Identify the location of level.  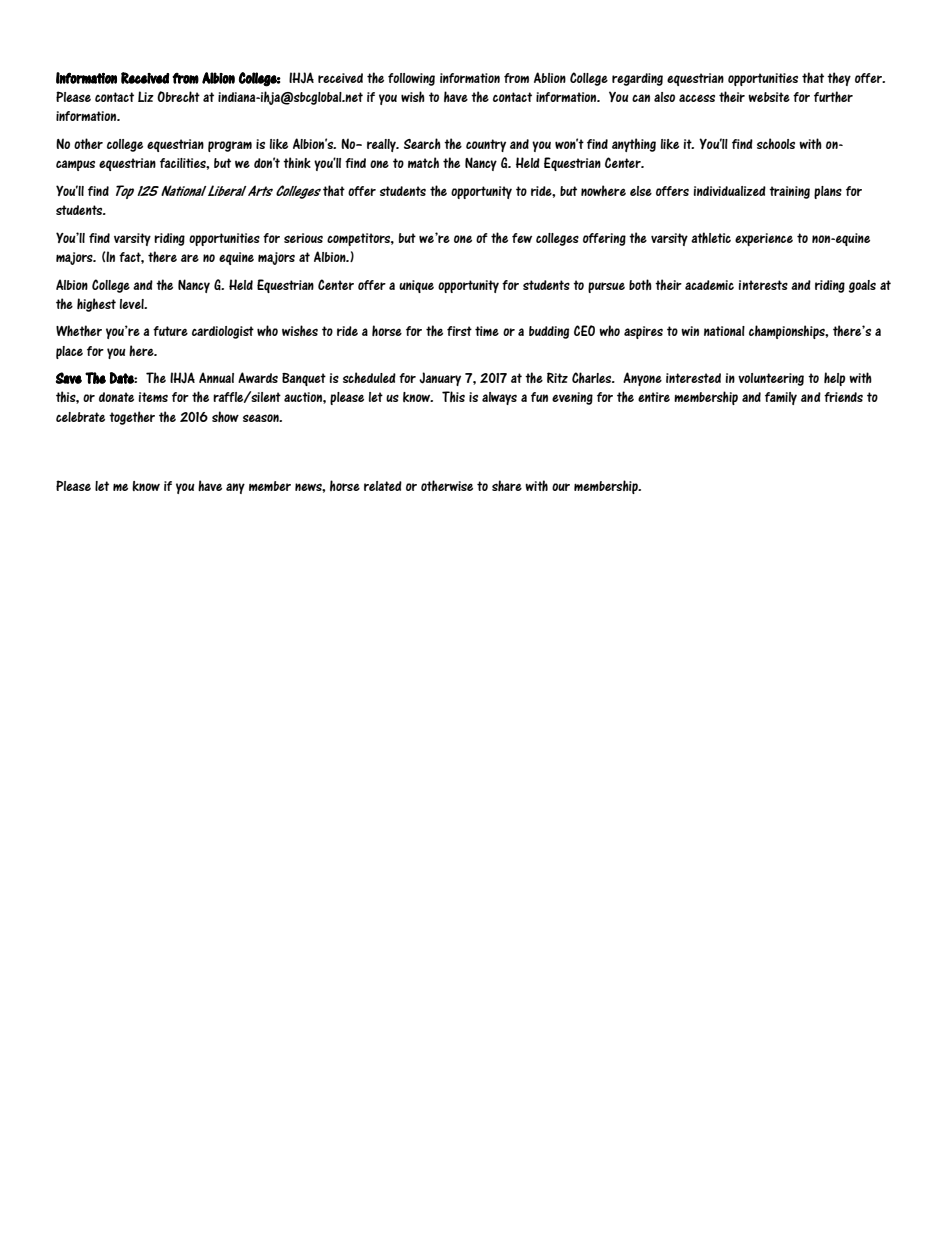
(133, 304).
